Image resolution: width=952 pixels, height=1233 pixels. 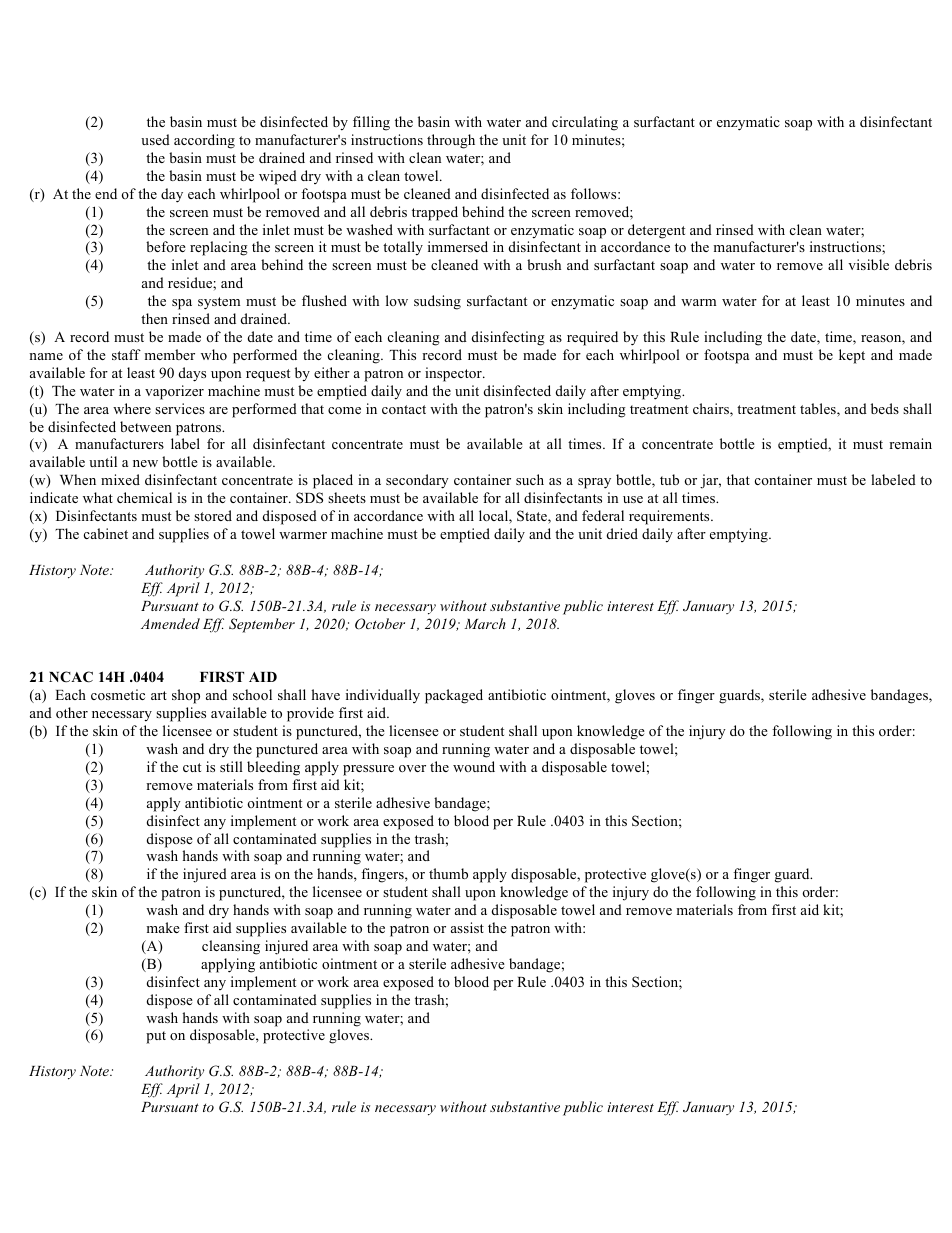 I want to click on assist, so click(x=467, y=927).
